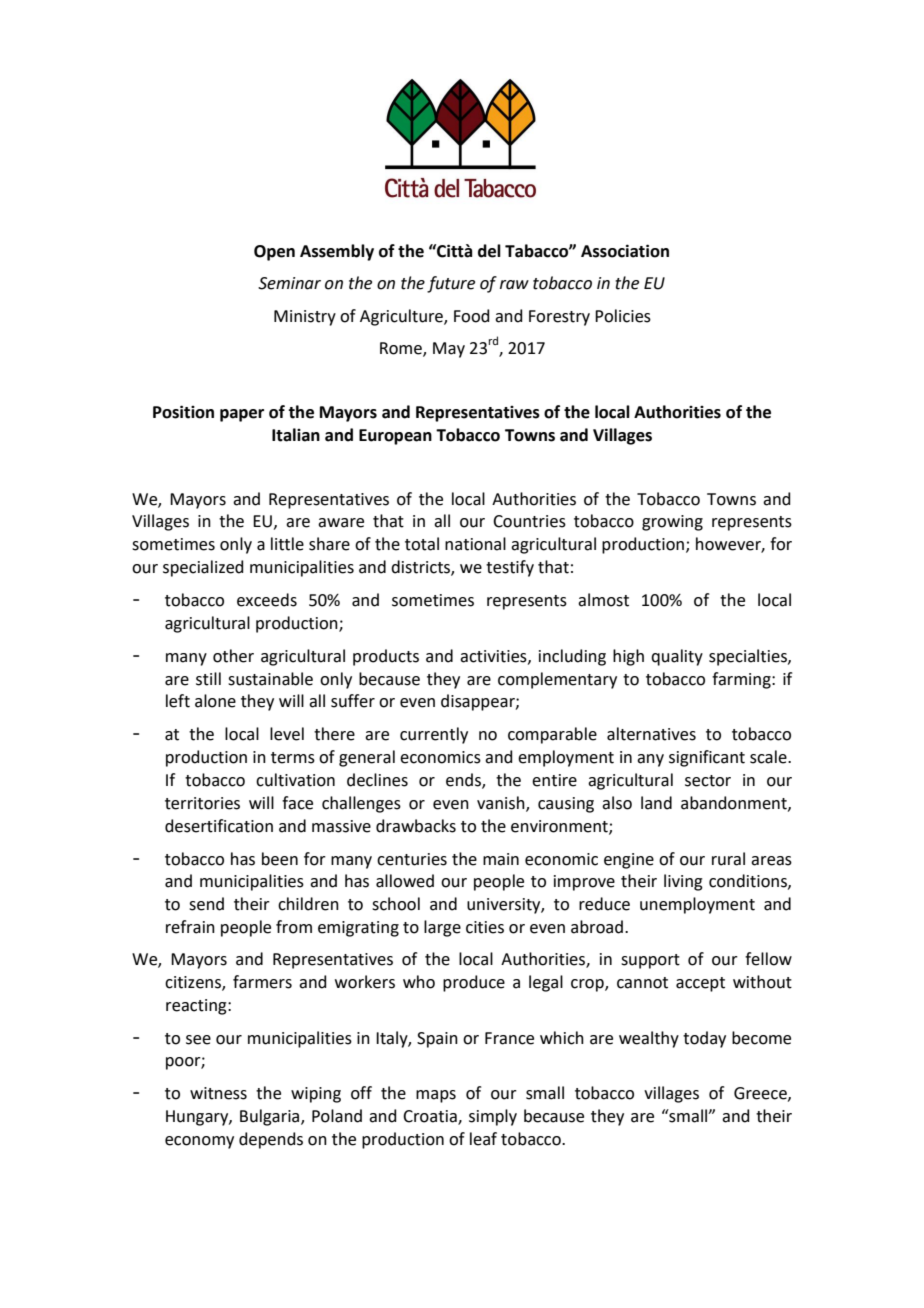 Image resolution: width=924 pixels, height=1308 pixels. What do you see at coordinates (271, 1117) in the screenshot?
I see `Bulgaria` at bounding box center [271, 1117].
